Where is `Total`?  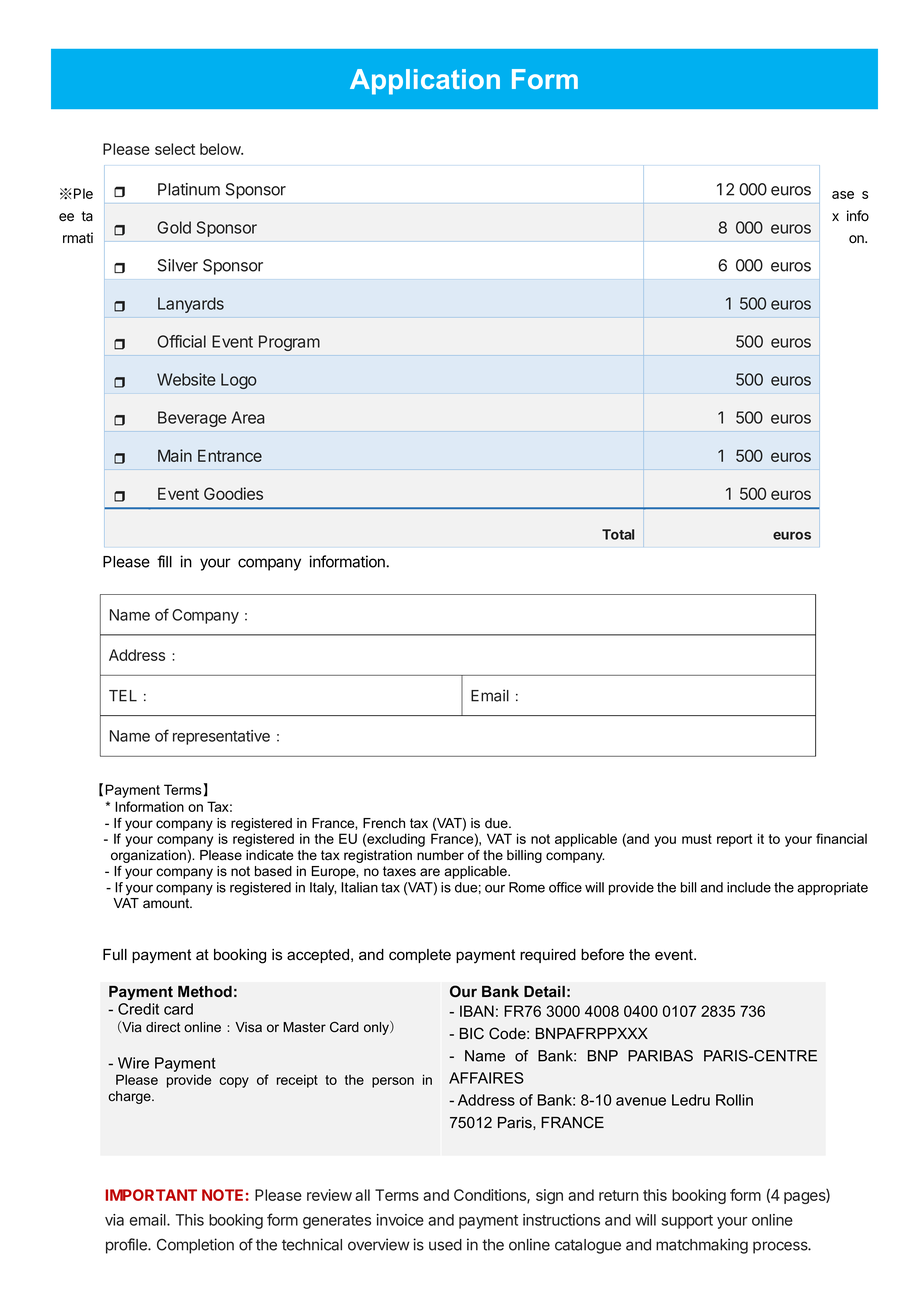
Total is located at coordinates (618, 534).
